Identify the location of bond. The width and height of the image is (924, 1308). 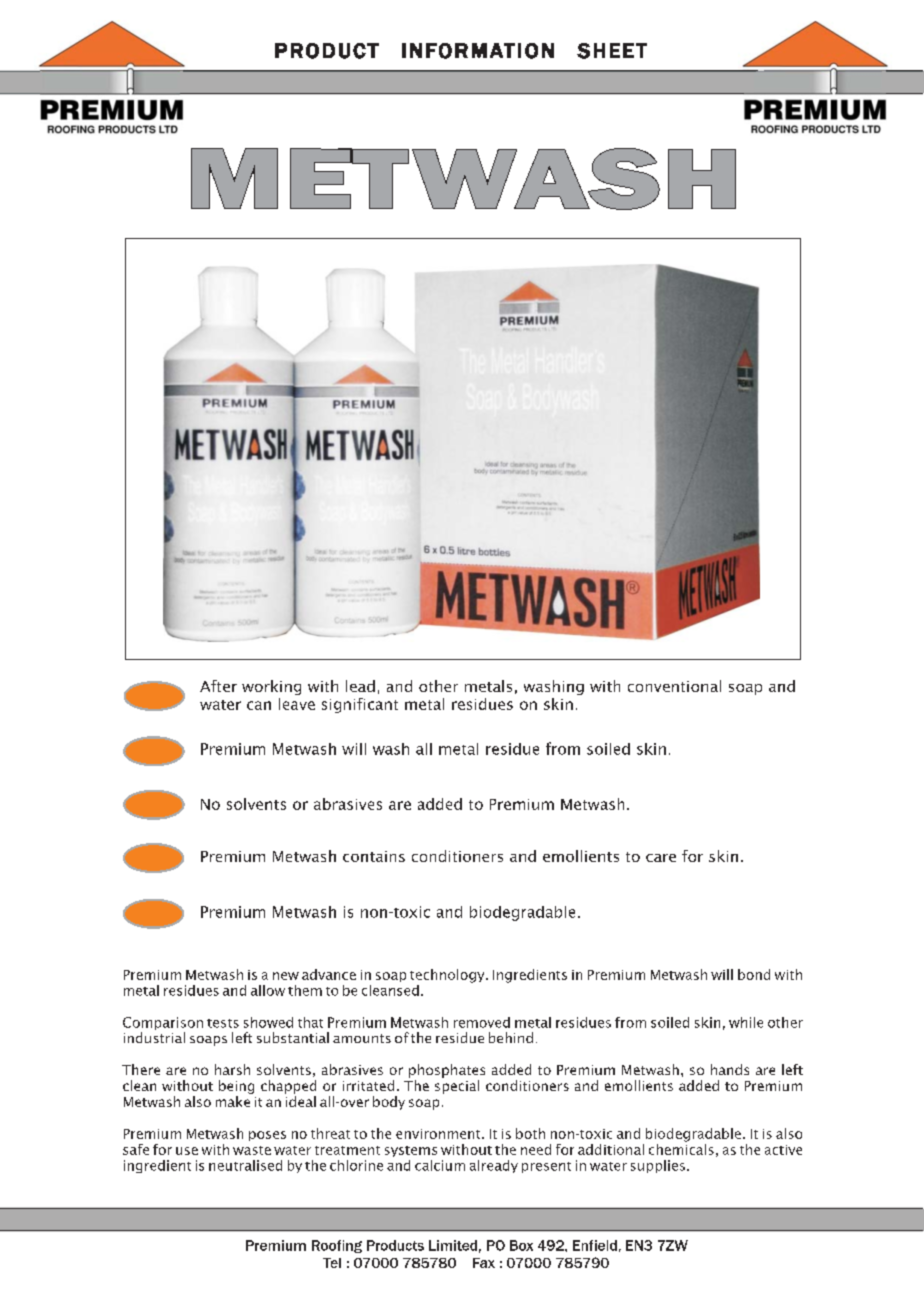
(754, 974).
